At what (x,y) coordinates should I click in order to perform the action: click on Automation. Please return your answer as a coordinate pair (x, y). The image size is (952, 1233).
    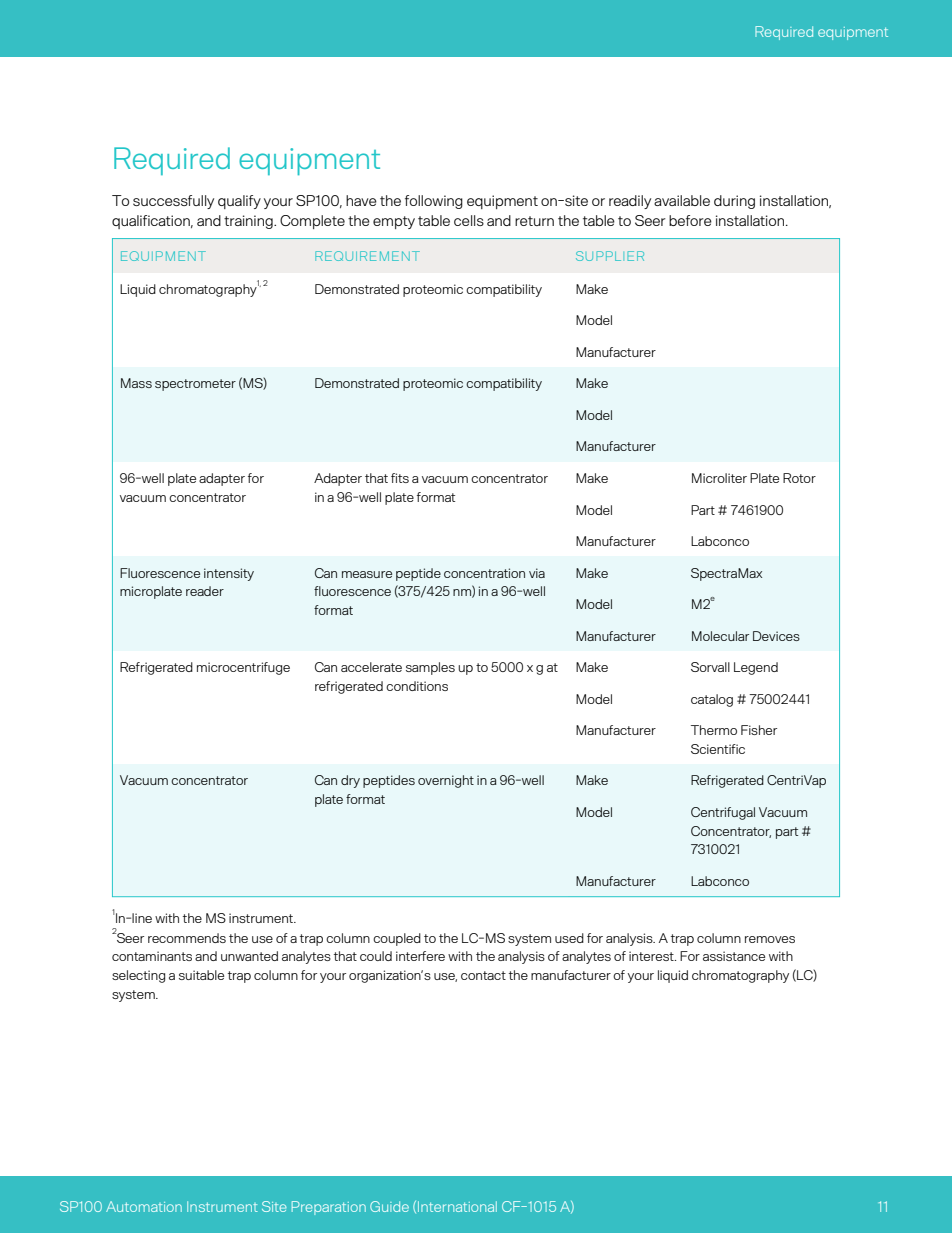
    Looking at the image, I should click on (144, 1206).
